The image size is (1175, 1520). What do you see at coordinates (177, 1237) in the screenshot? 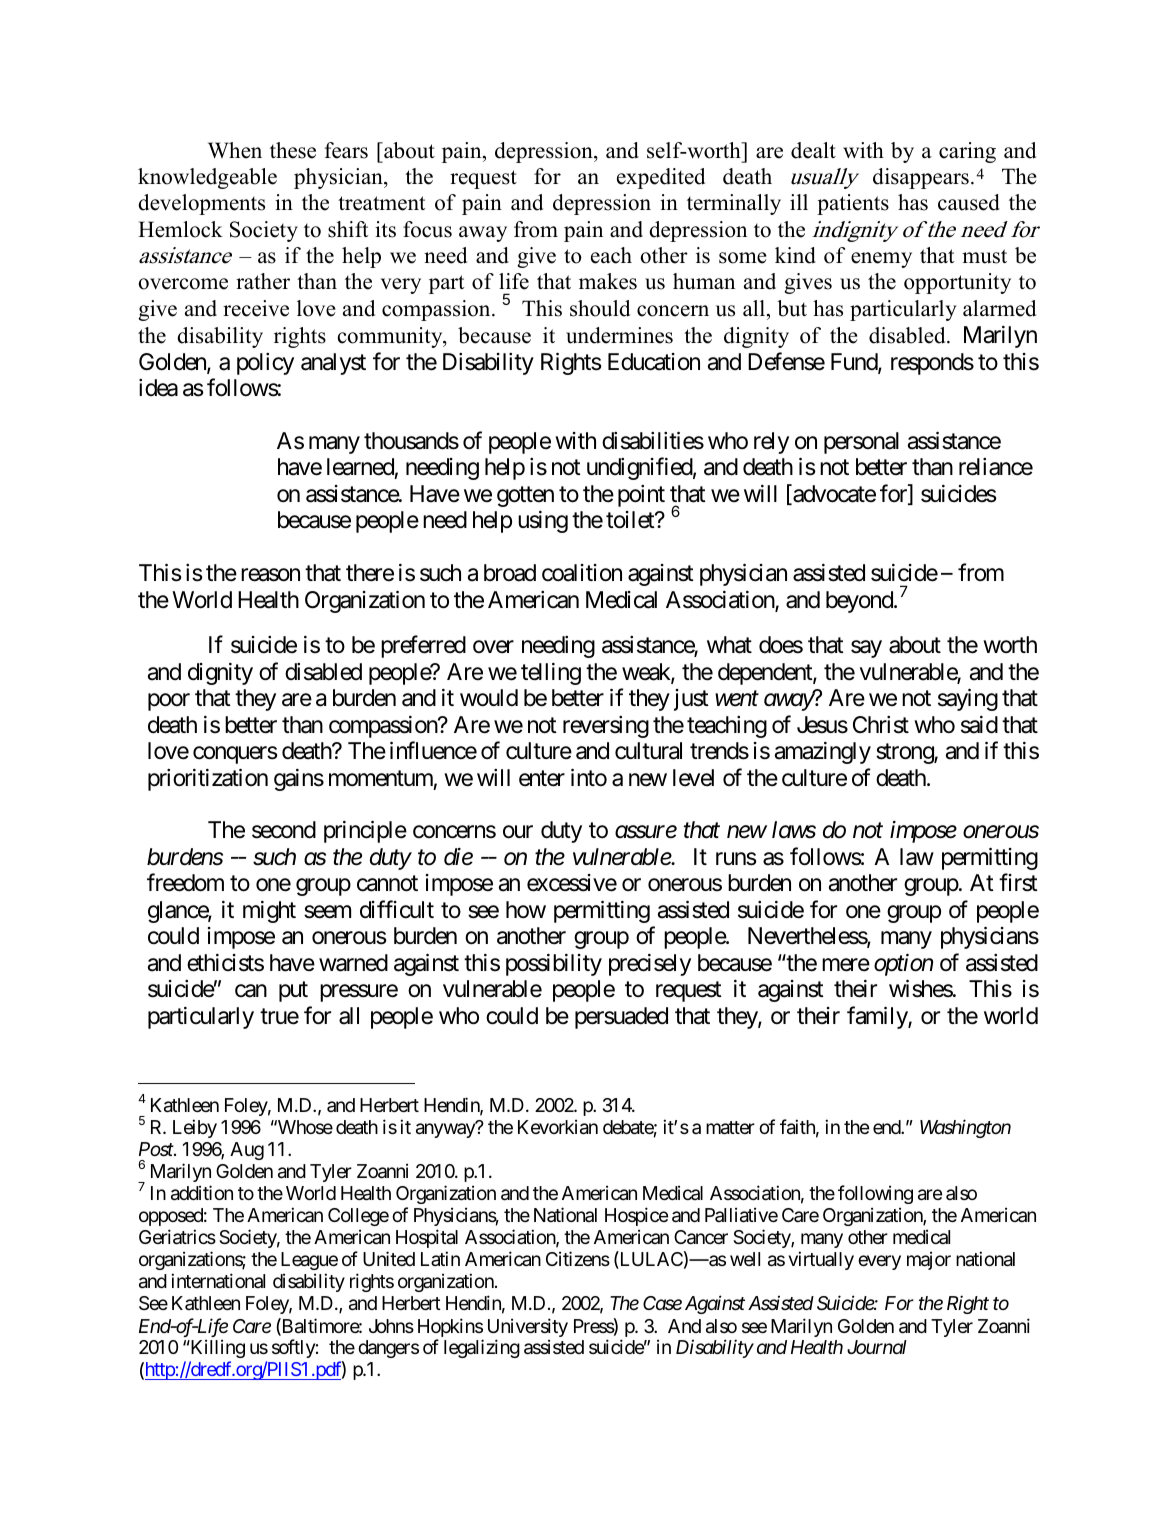
I see `Geriatrics` at bounding box center [177, 1237].
